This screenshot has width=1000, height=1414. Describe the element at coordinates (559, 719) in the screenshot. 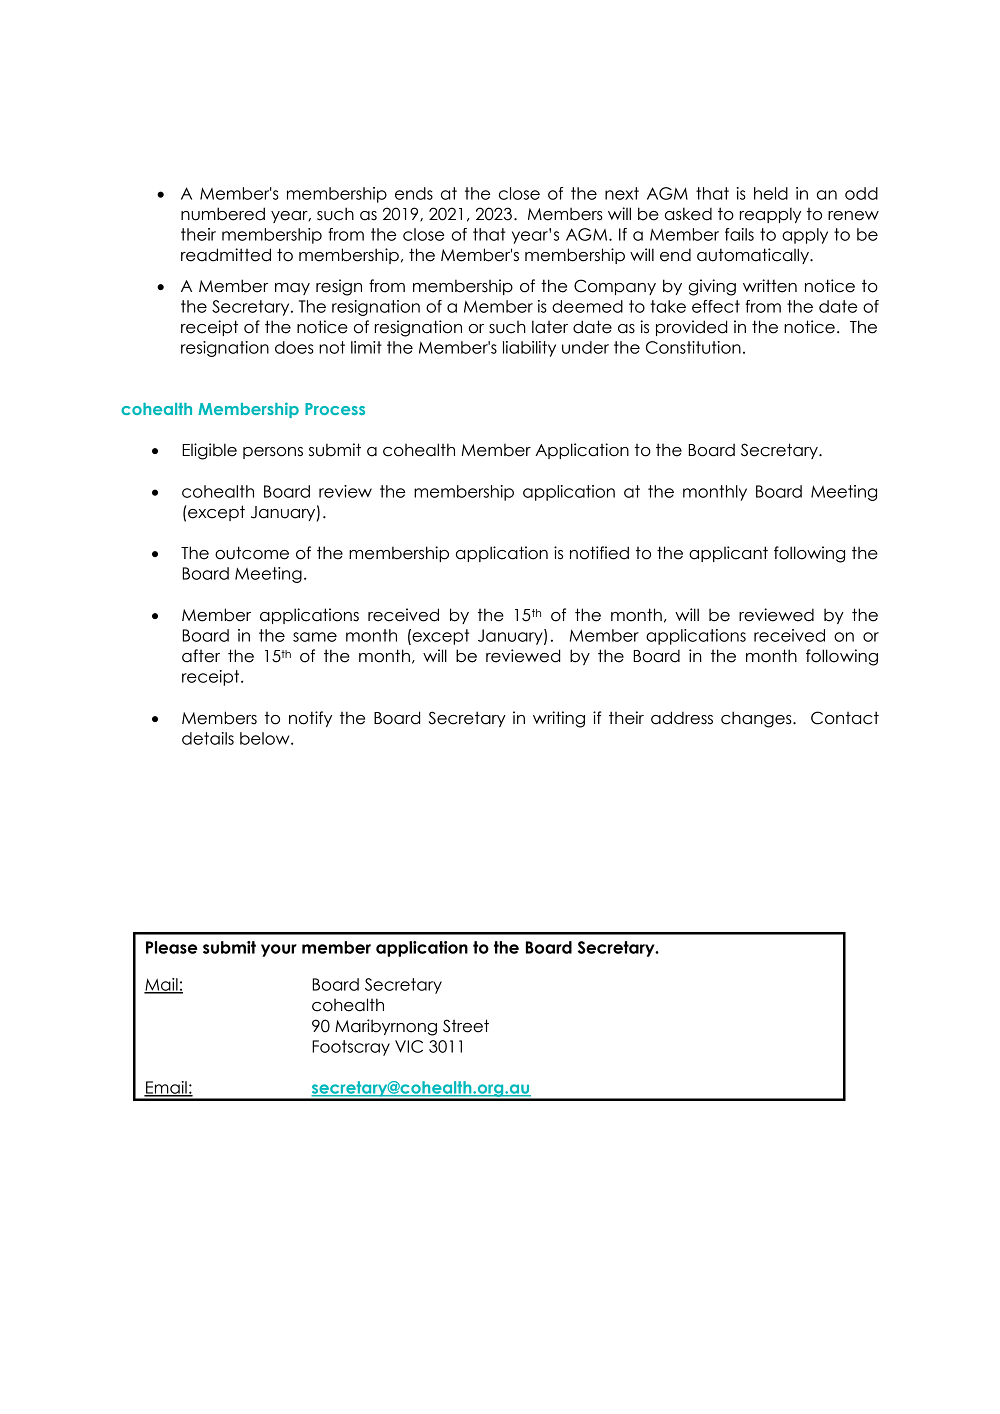

I see `writing` at that location.
